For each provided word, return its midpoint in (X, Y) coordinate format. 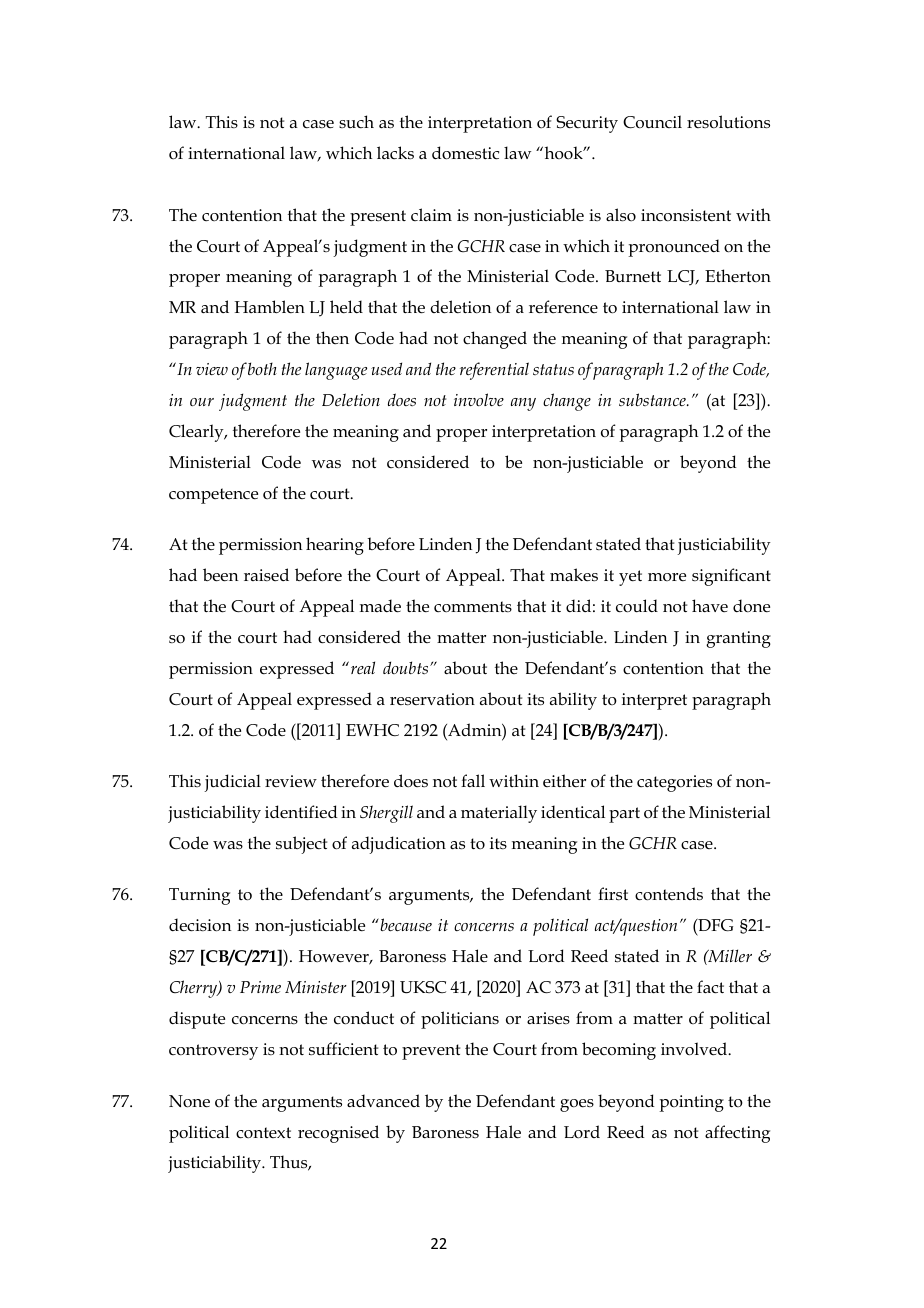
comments (473, 607)
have (710, 605)
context (263, 1133)
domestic (465, 153)
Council (652, 122)
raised (266, 574)
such (356, 121)
